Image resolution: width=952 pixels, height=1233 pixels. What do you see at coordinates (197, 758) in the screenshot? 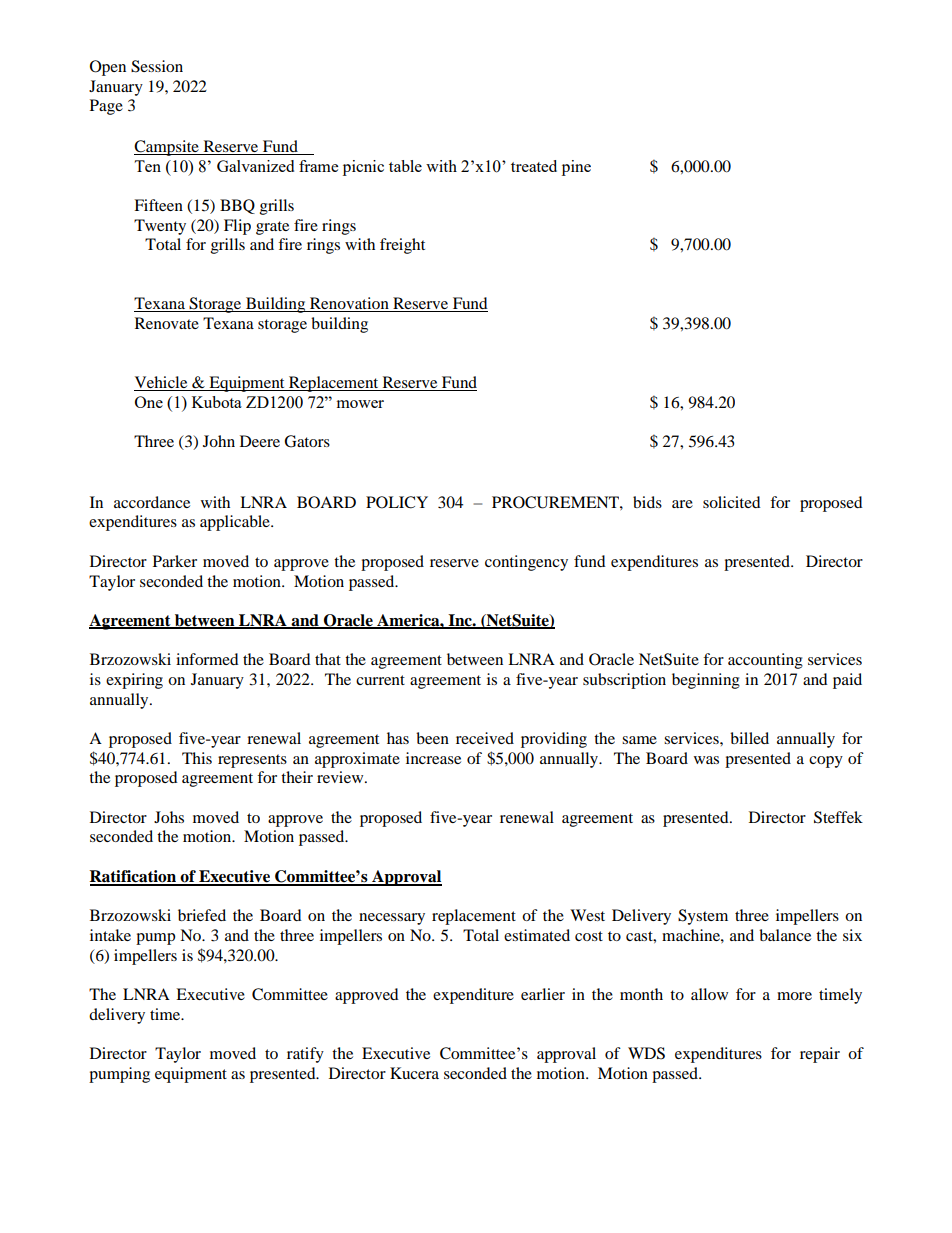
I see `This` at bounding box center [197, 758].
